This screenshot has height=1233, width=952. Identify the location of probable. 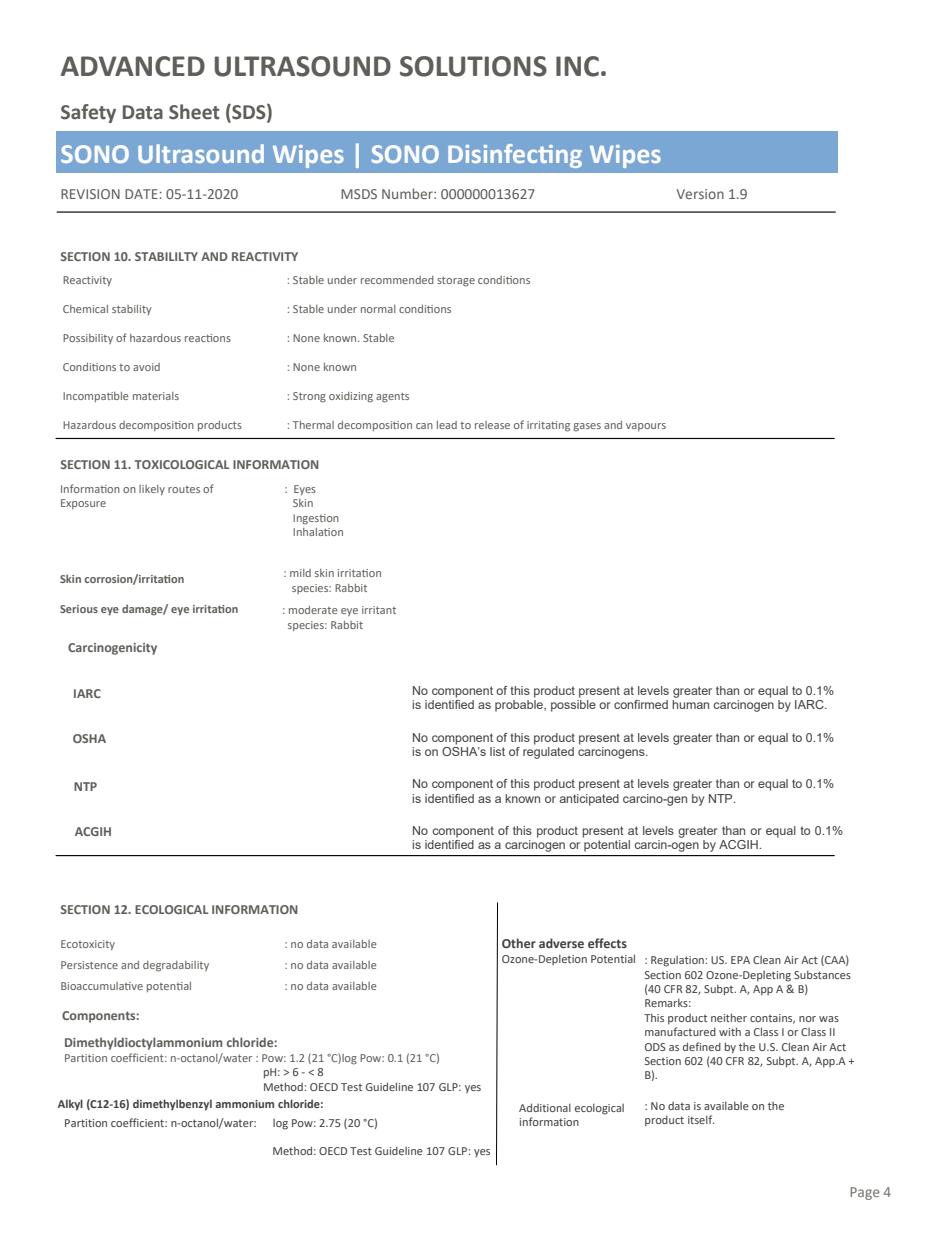
(520, 706).
